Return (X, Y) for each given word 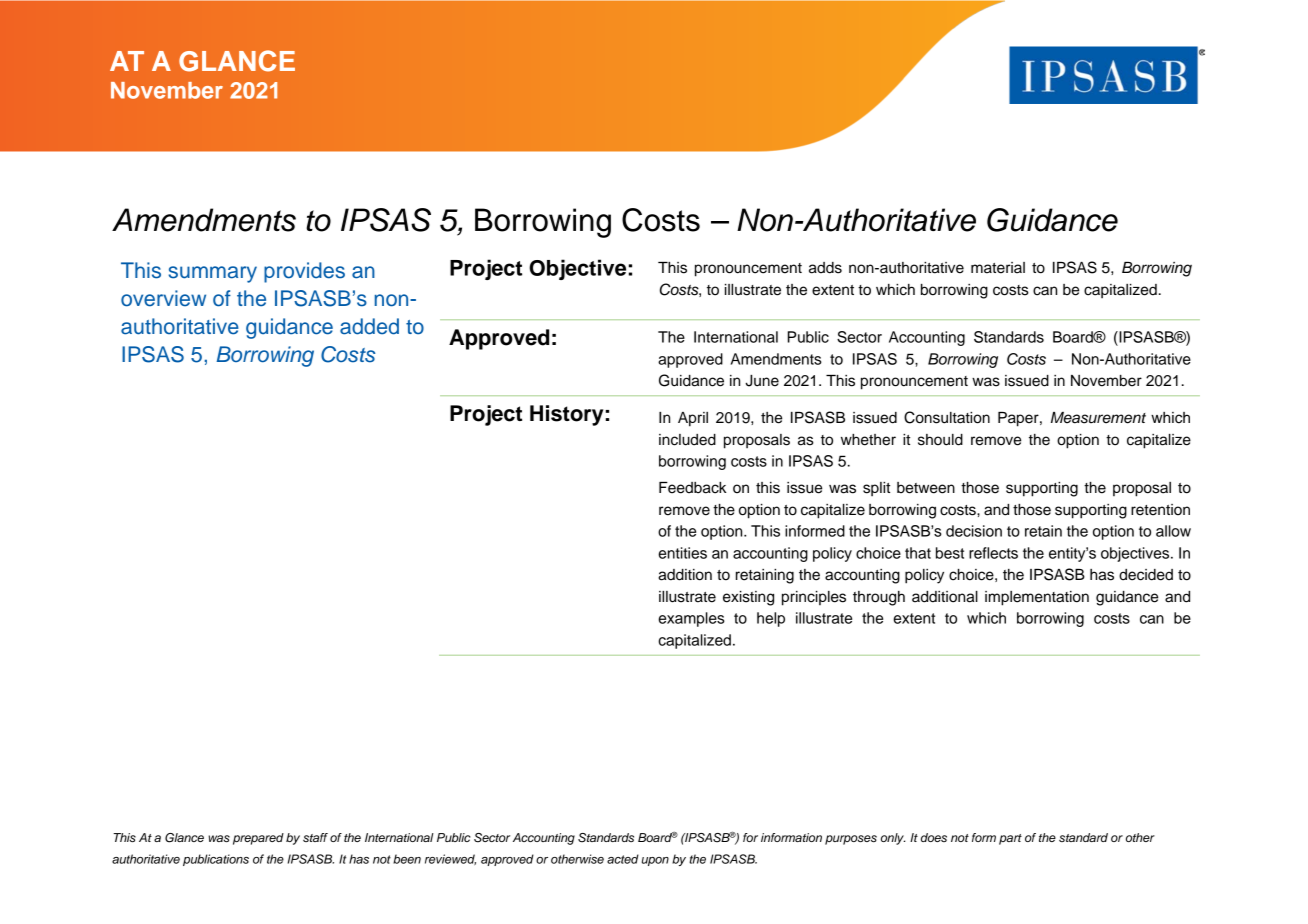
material (998, 268)
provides (304, 272)
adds (825, 268)
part (1010, 839)
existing (748, 598)
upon (655, 861)
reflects (993, 553)
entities (682, 553)
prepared (258, 839)
